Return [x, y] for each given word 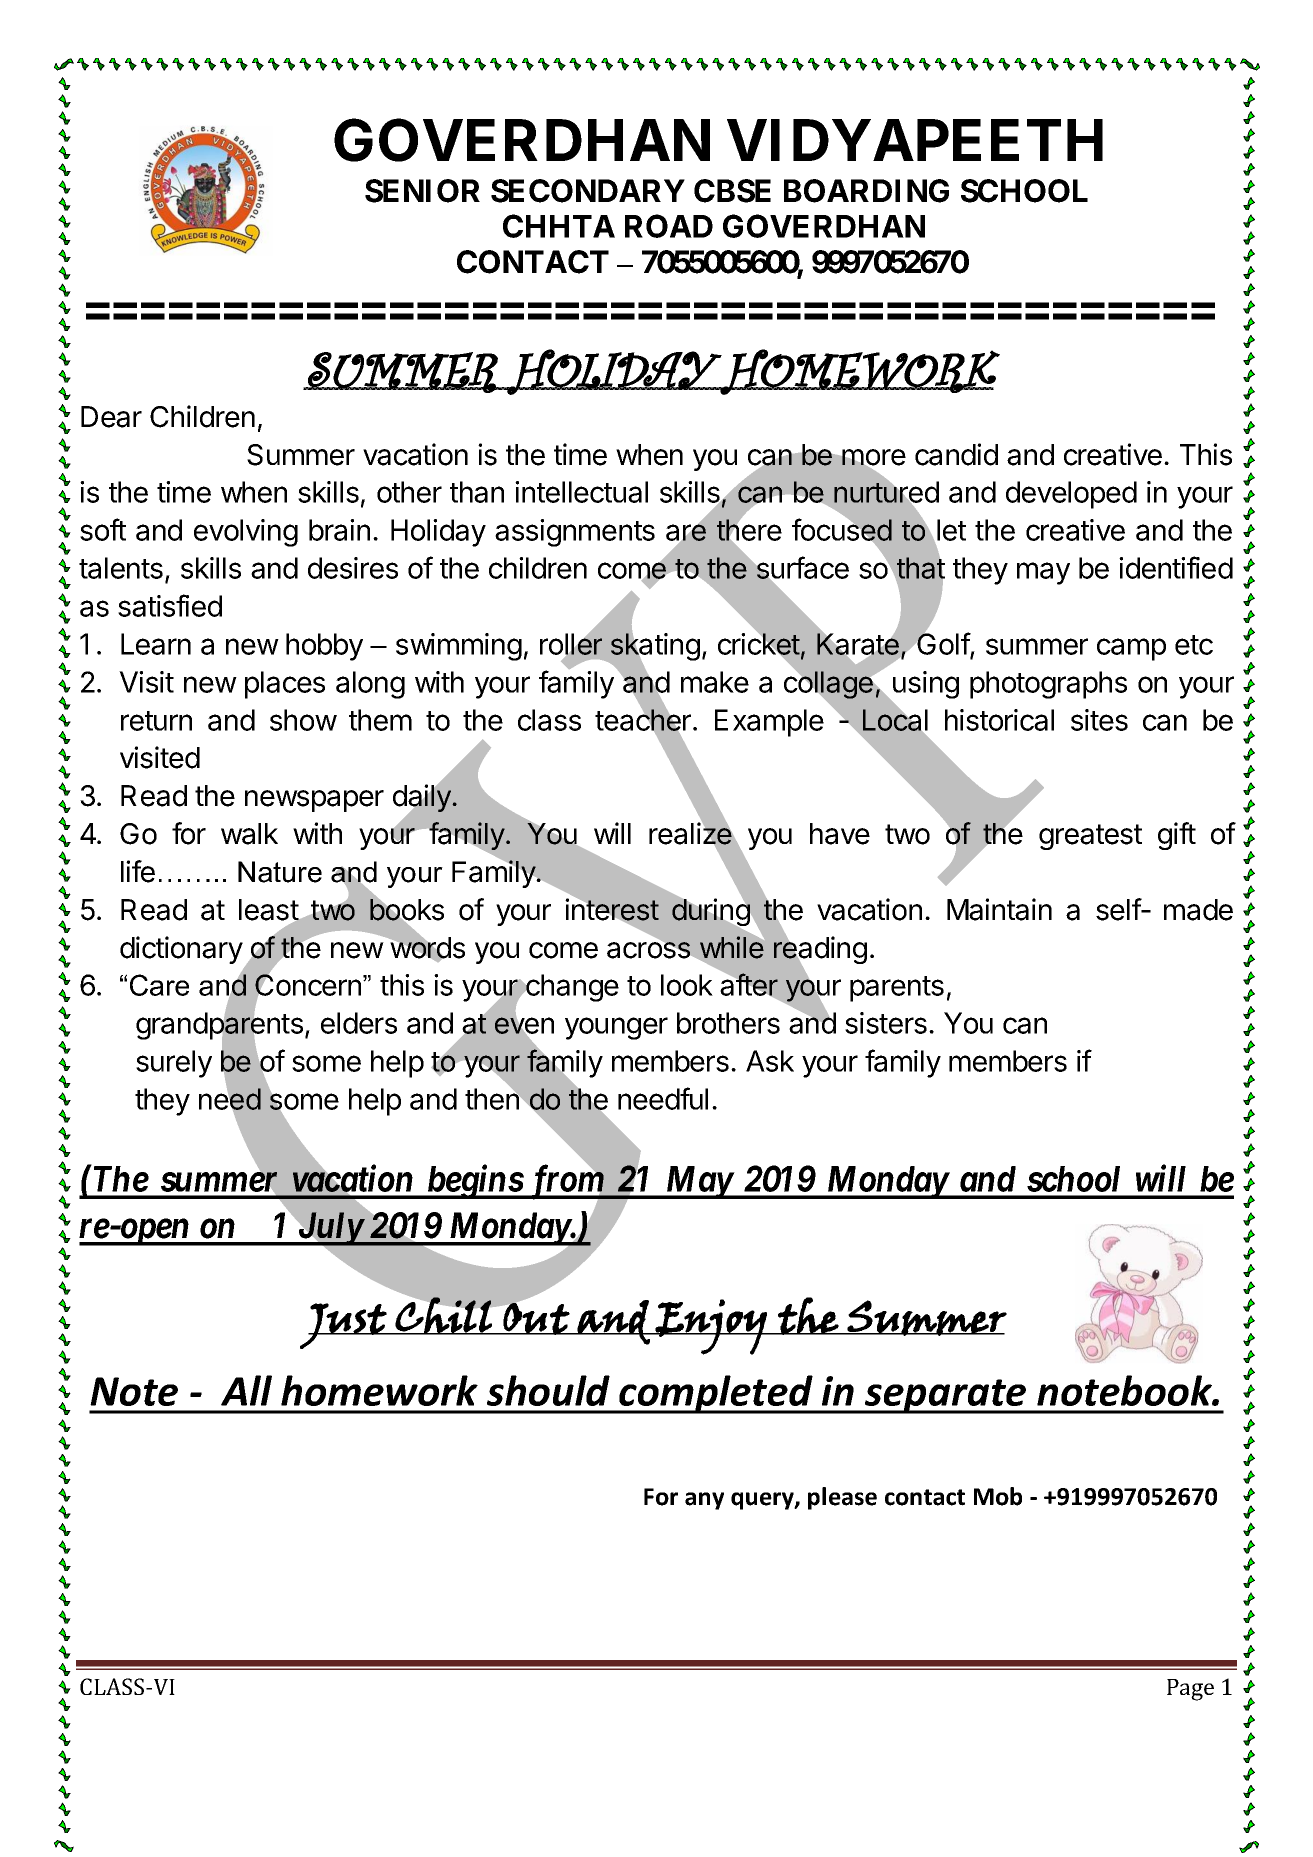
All [246, 1390]
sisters [886, 1023]
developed [1071, 495]
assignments [575, 533]
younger [616, 1028]
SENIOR [422, 191]
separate [946, 1396]
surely [174, 1064]
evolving [246, 533]
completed [716, 1394]
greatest [1090, 837]
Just [344, 1326]
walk [249, 834]
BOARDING [866, 191]
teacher [643, 720]
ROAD [669, 226]
